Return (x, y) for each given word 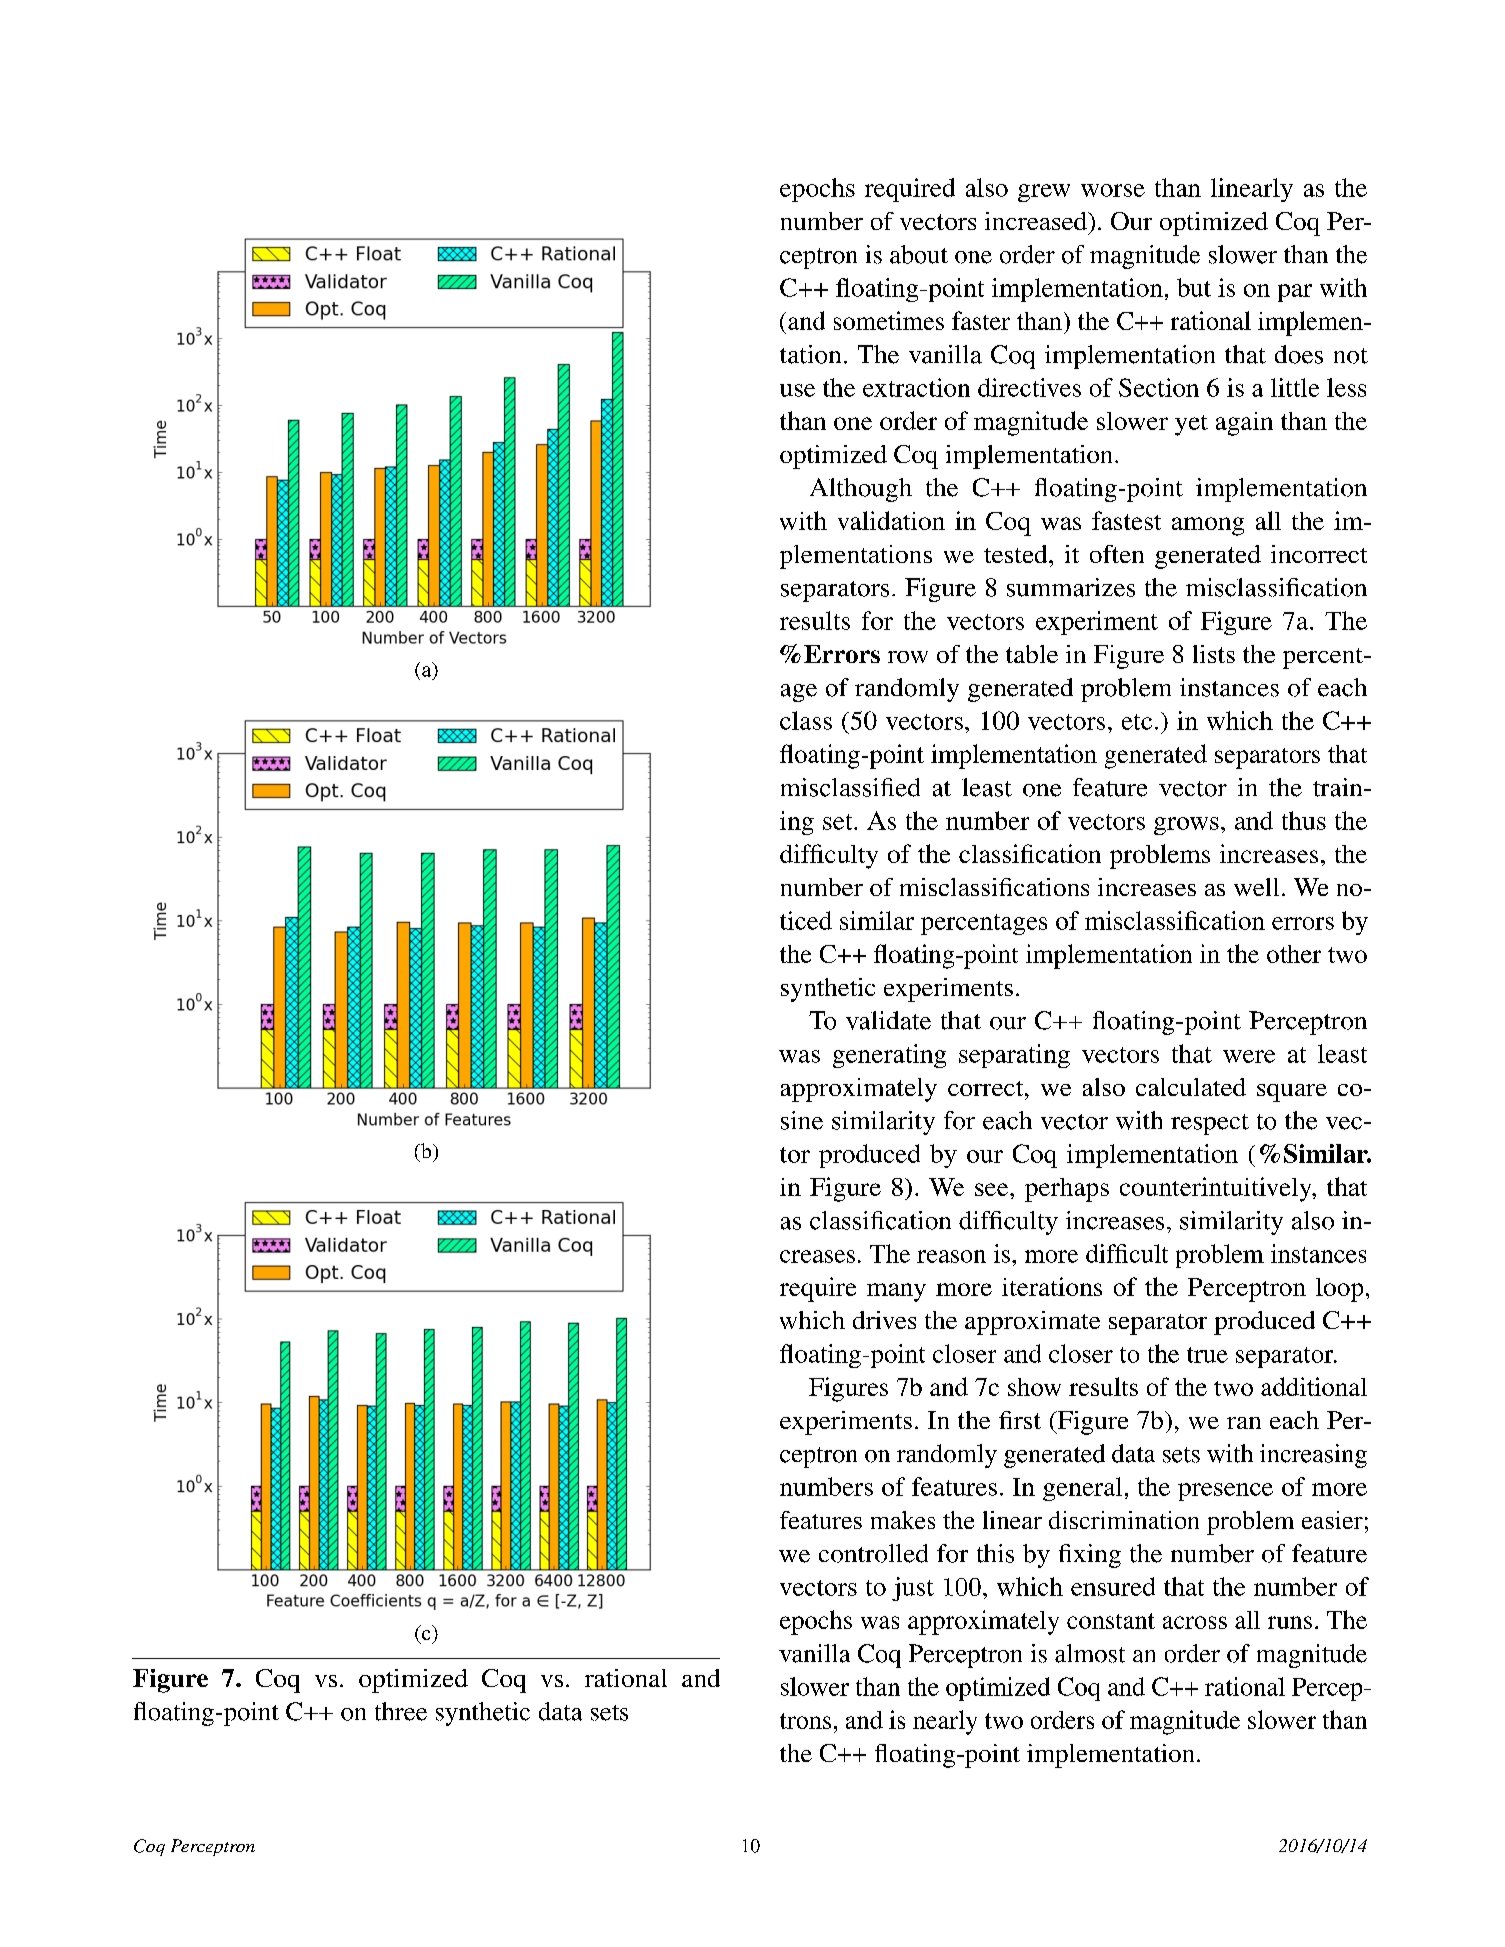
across (1195, 1622)
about (919, 254)
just (913, 1589)
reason (951, 1256)
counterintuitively (1217, 1189)
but (1194, 287)
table (1032, 654)
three (401, 1711)
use (797, 390)
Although (861, 490)
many (896, 1292)
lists (1214, 654)
